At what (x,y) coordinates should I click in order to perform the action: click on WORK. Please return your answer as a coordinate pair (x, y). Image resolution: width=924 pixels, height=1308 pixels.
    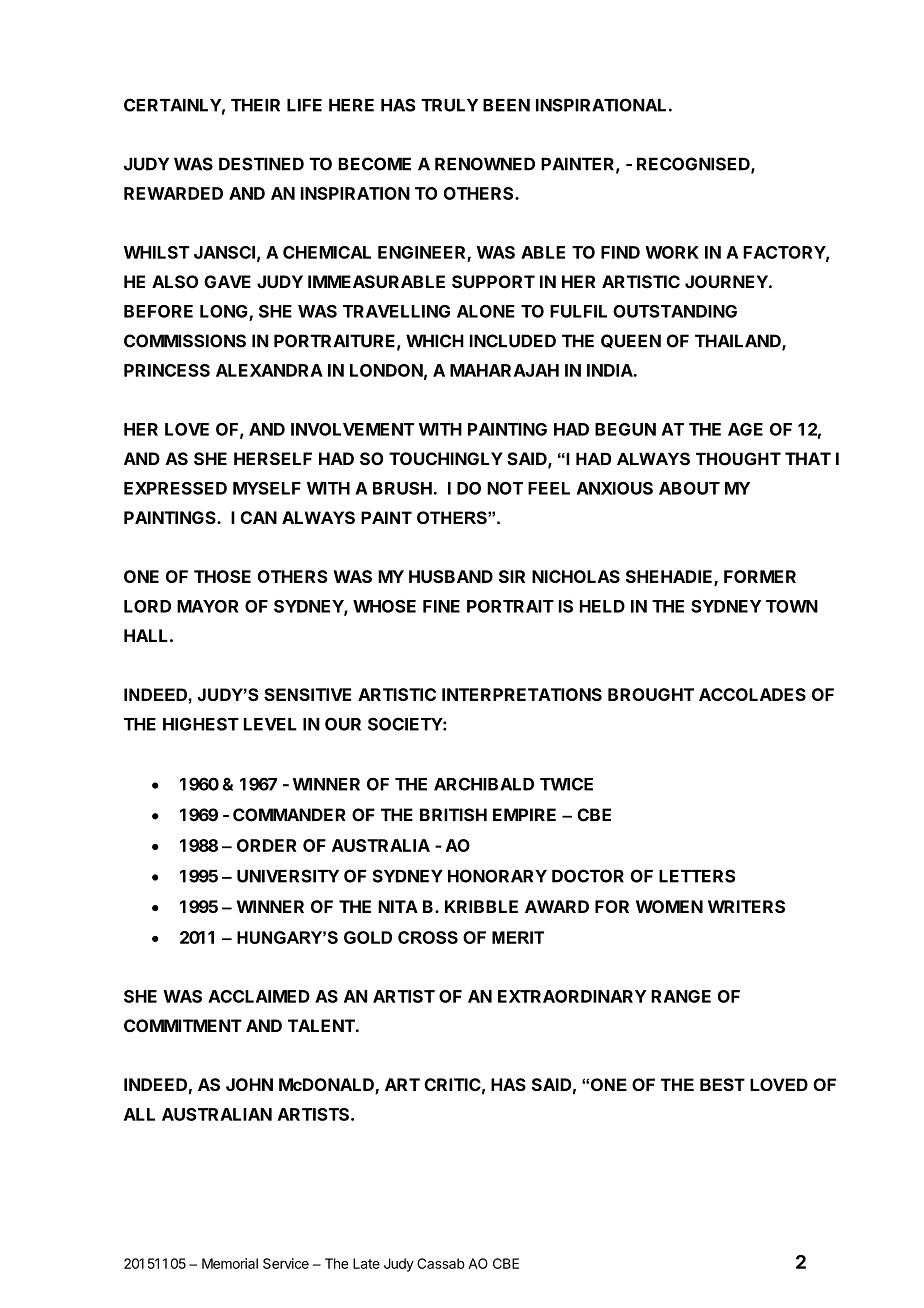
    Looking at the image, I should click on (672, 252).
